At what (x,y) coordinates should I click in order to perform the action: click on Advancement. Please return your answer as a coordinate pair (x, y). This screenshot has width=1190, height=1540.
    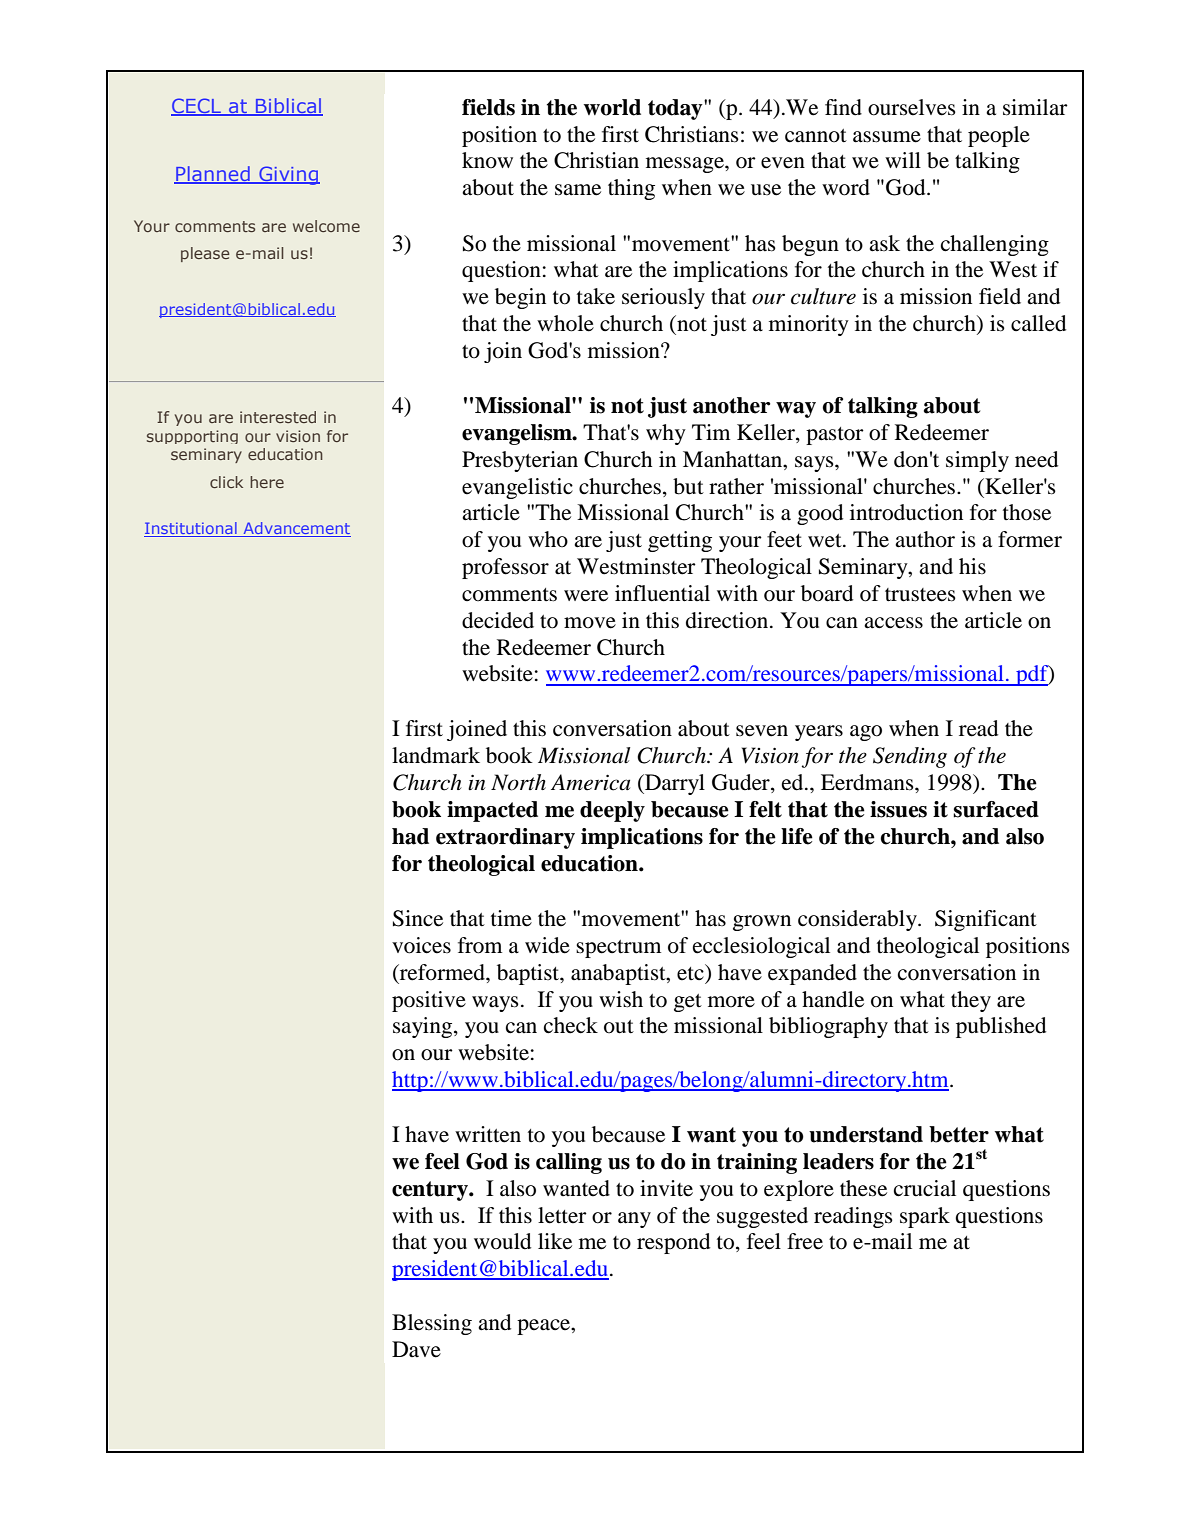
    Looking at the image, I should click on (296, 529).
